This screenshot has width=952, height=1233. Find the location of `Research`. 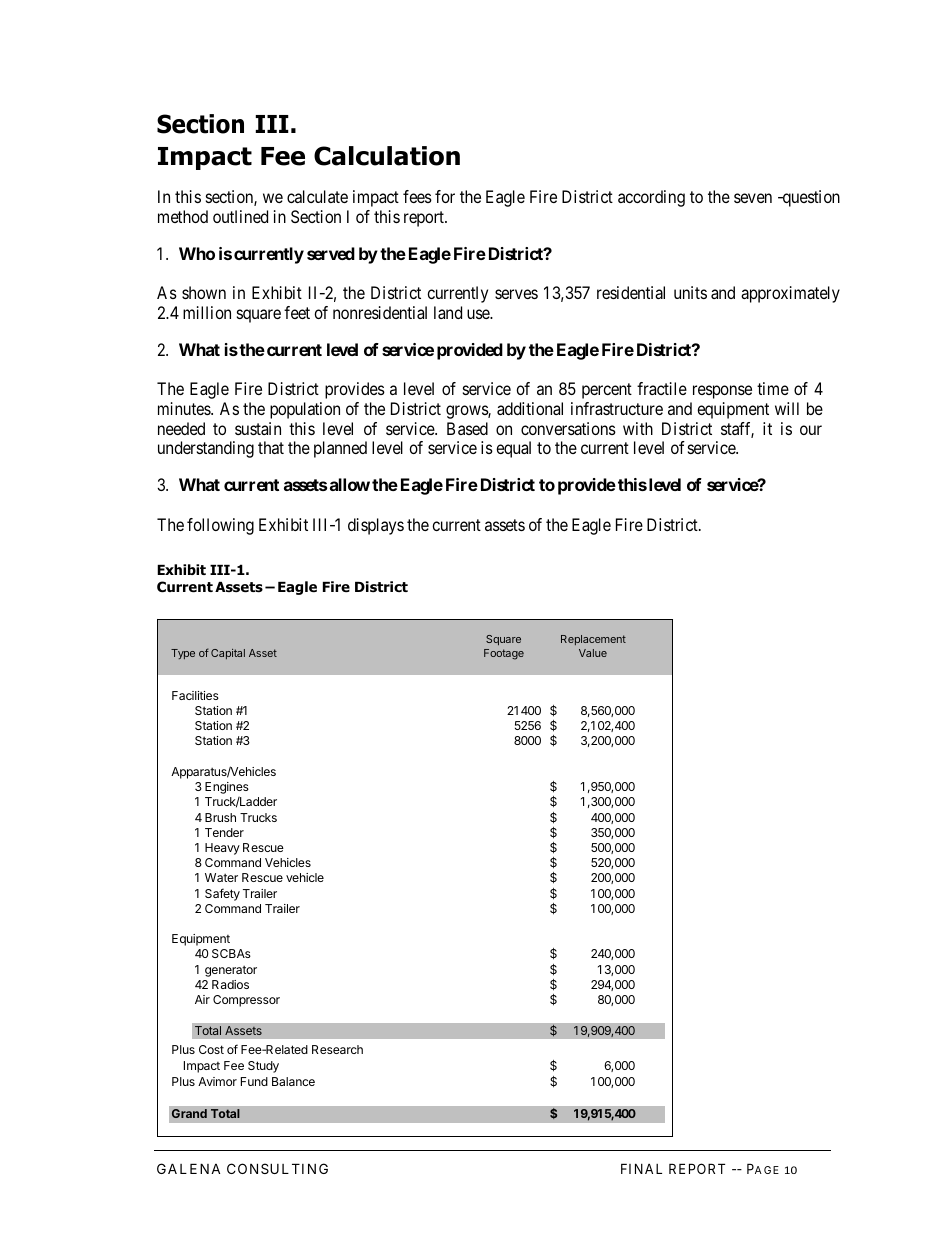

Research is located at coordinates (337, 1049).
